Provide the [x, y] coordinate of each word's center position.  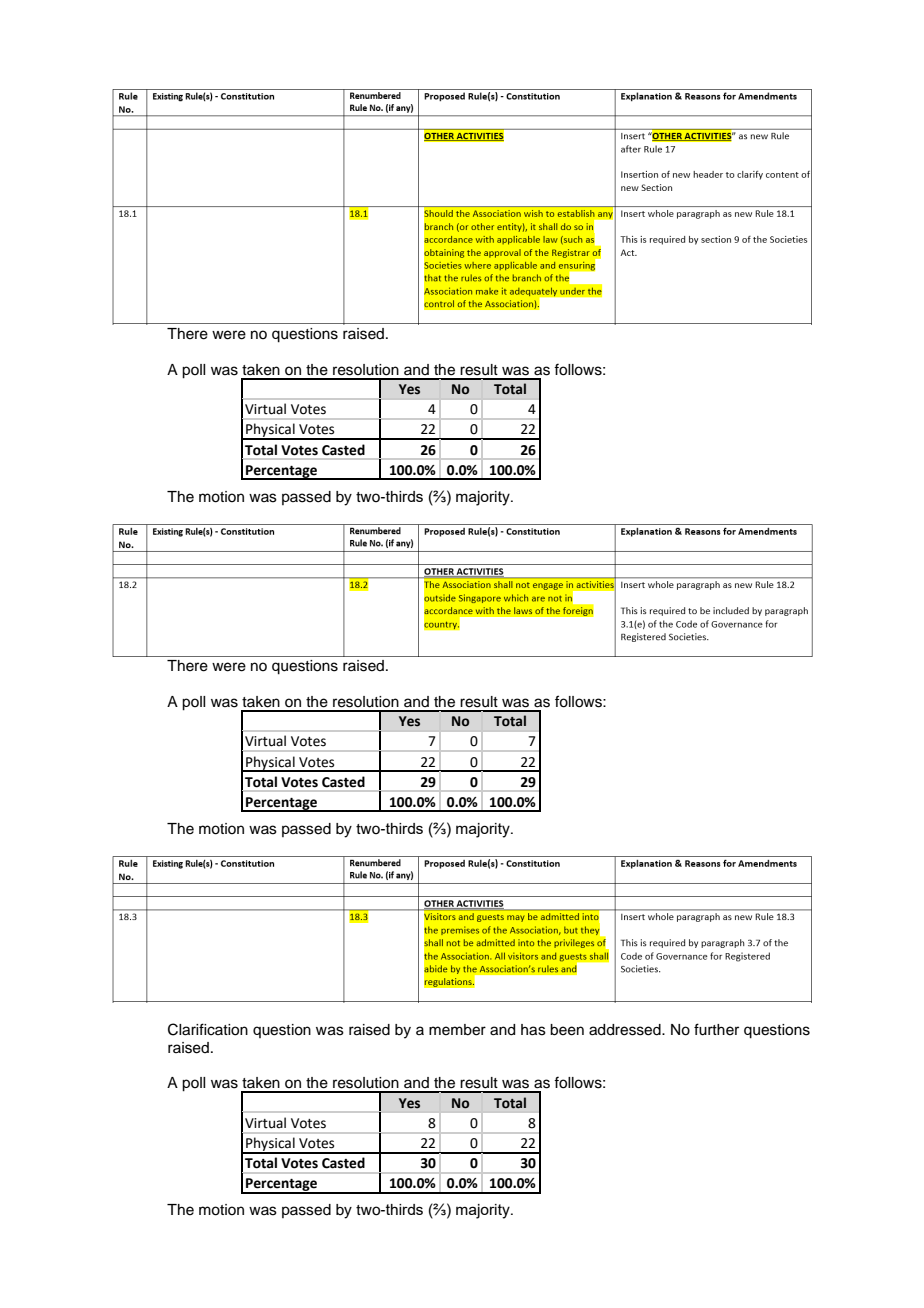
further [716, 1029]
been [567, 1030]
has [533, 1030]
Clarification [208, 1029]
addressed [626, 1030]
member [457, 1030]
